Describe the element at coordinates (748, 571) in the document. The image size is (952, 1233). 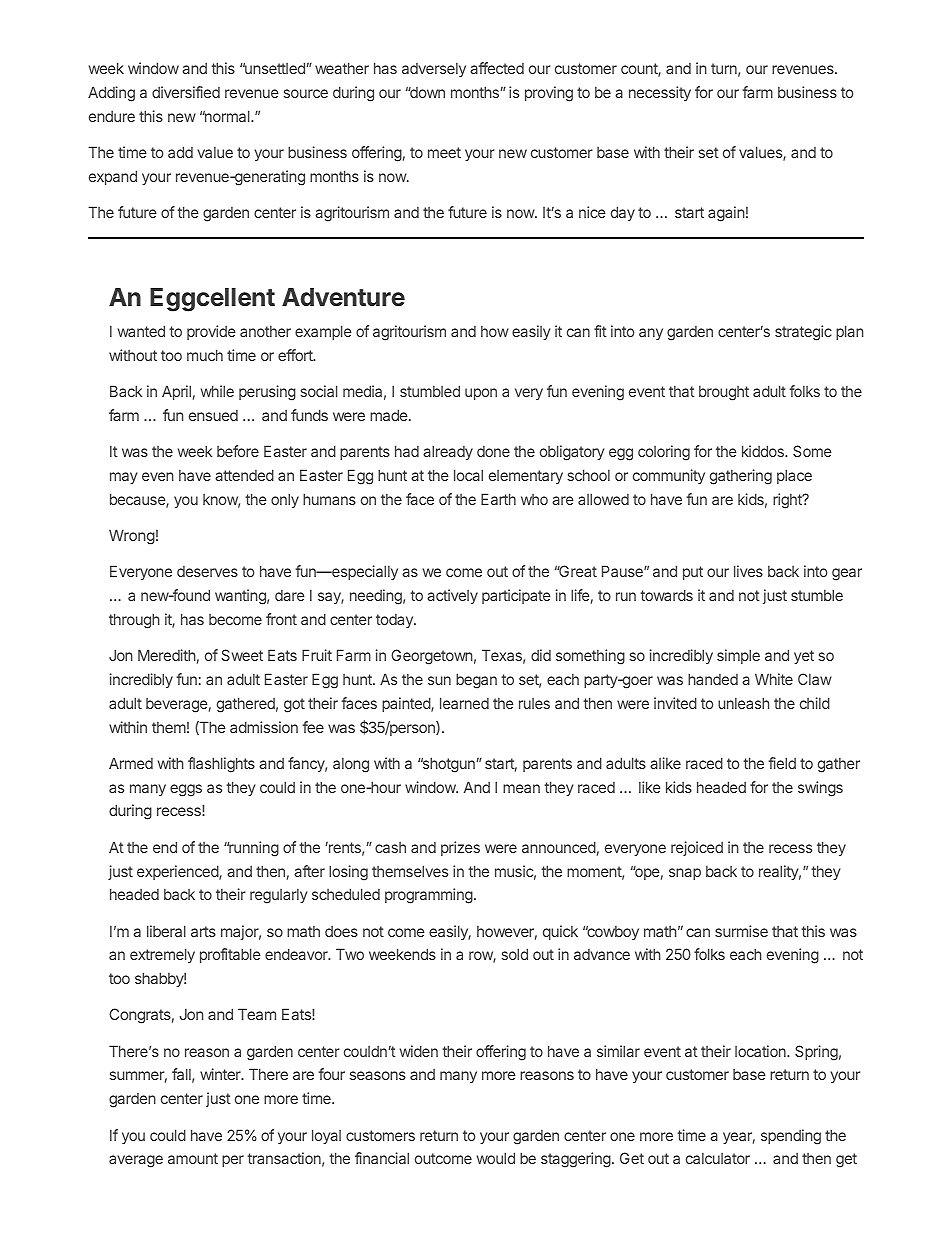
I see `lives` at that location.
